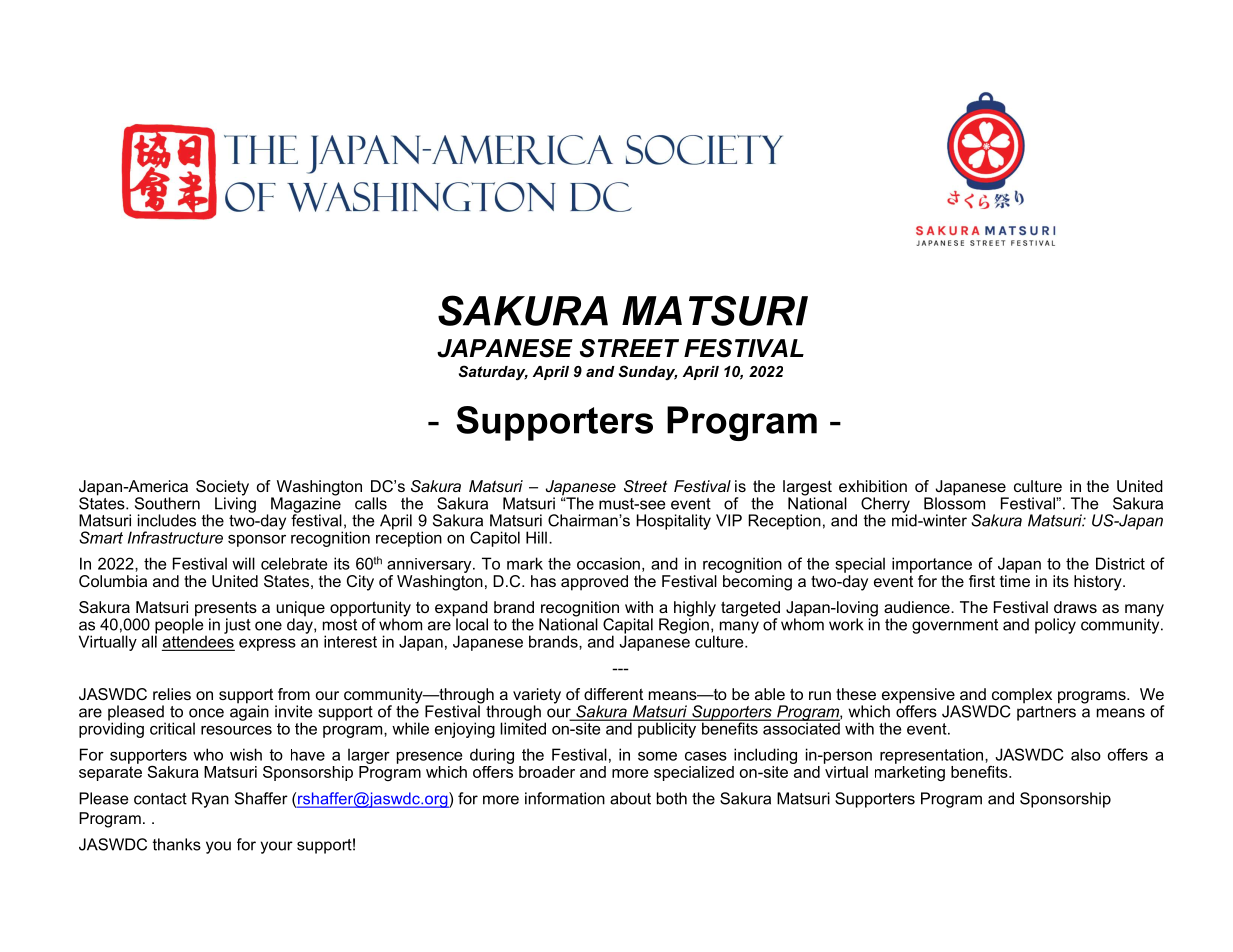 The height and width of the document is (952, 1233). I want to click on exhibition, so click(873, 486).
